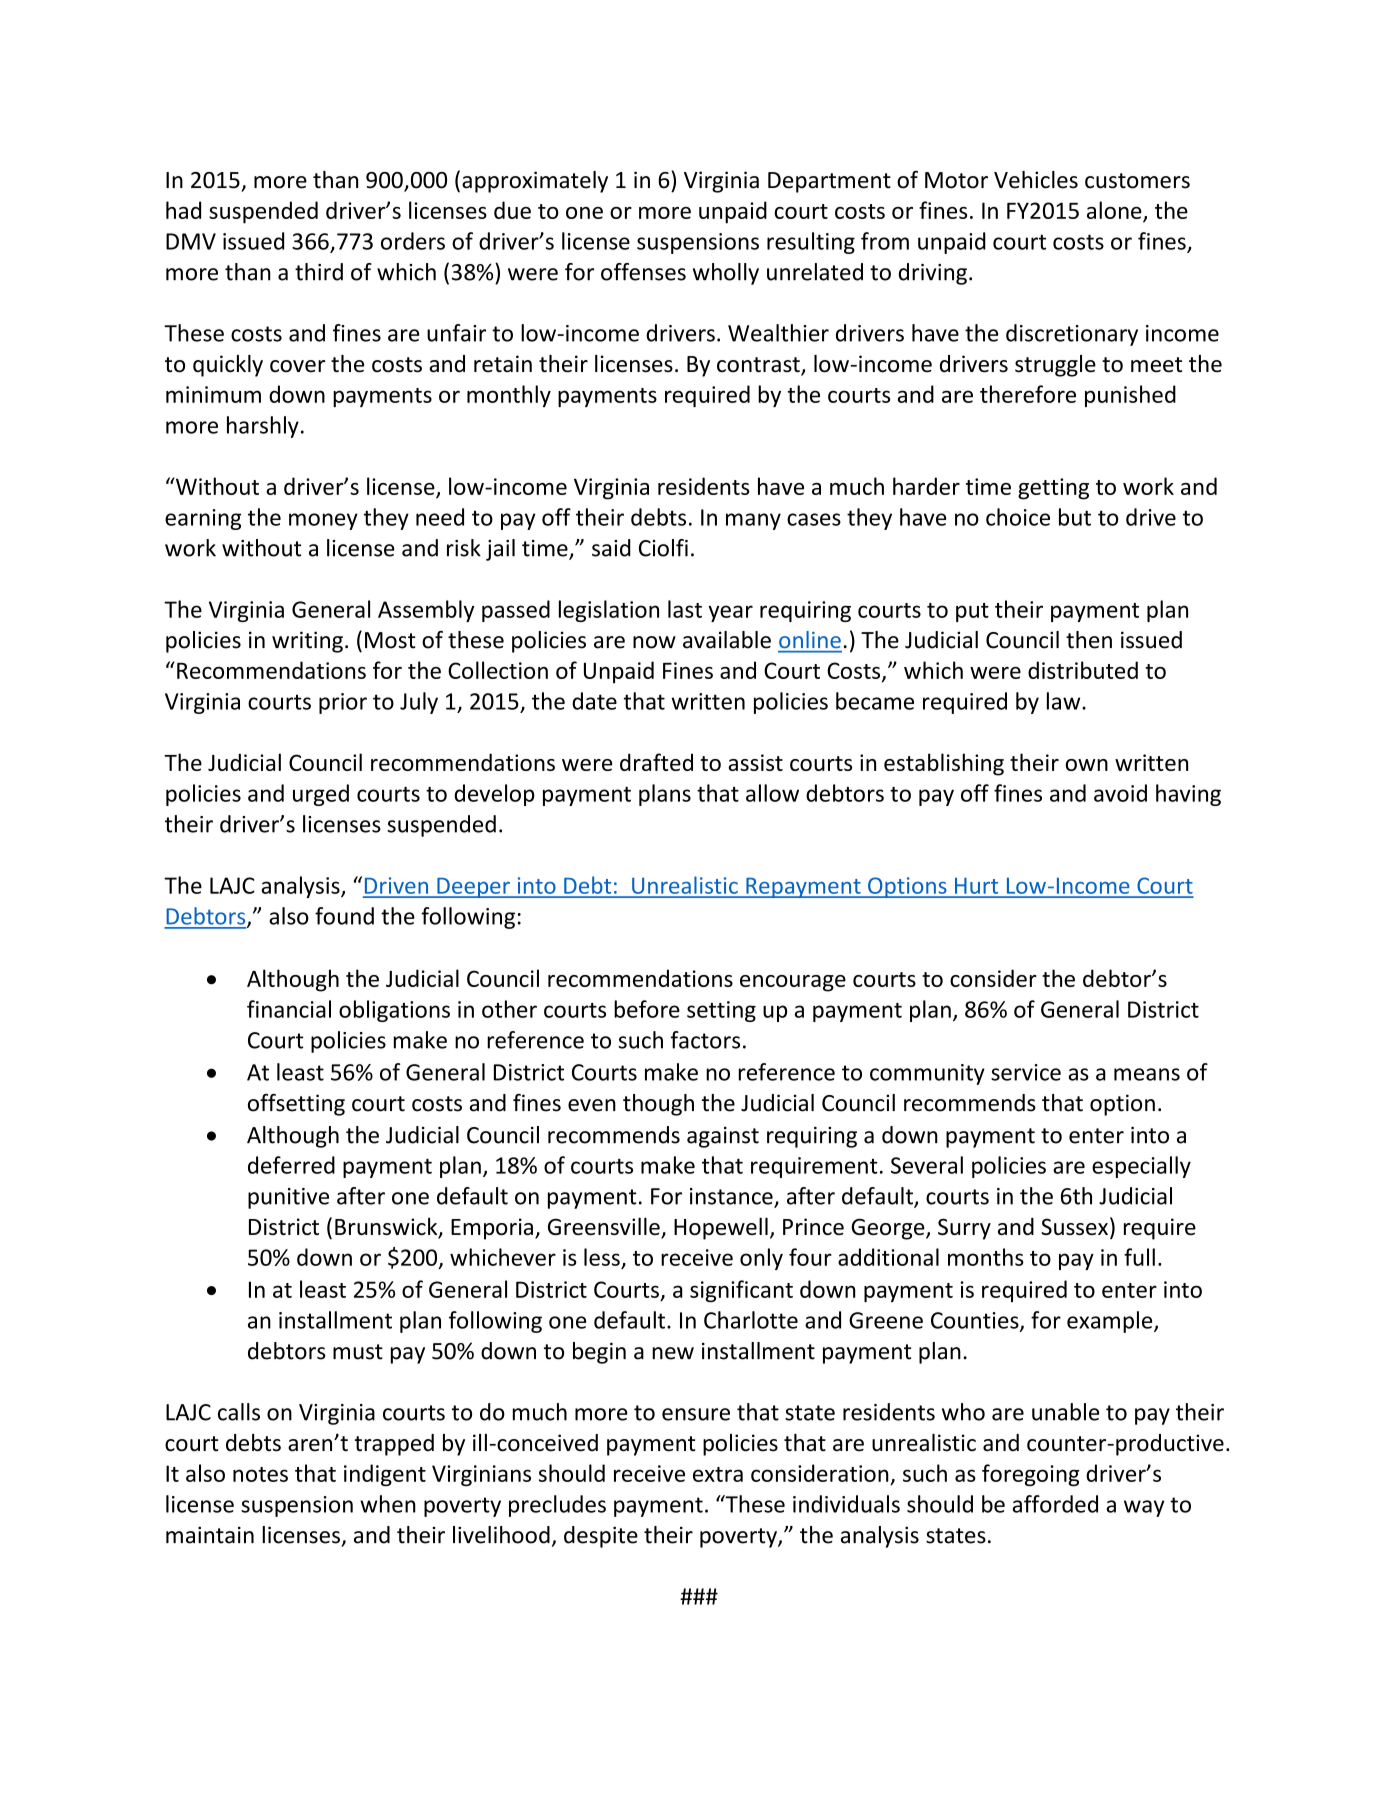  Describe the element at coordinates (1120, 793) in the screenshot. I see `avoid` at that location.
